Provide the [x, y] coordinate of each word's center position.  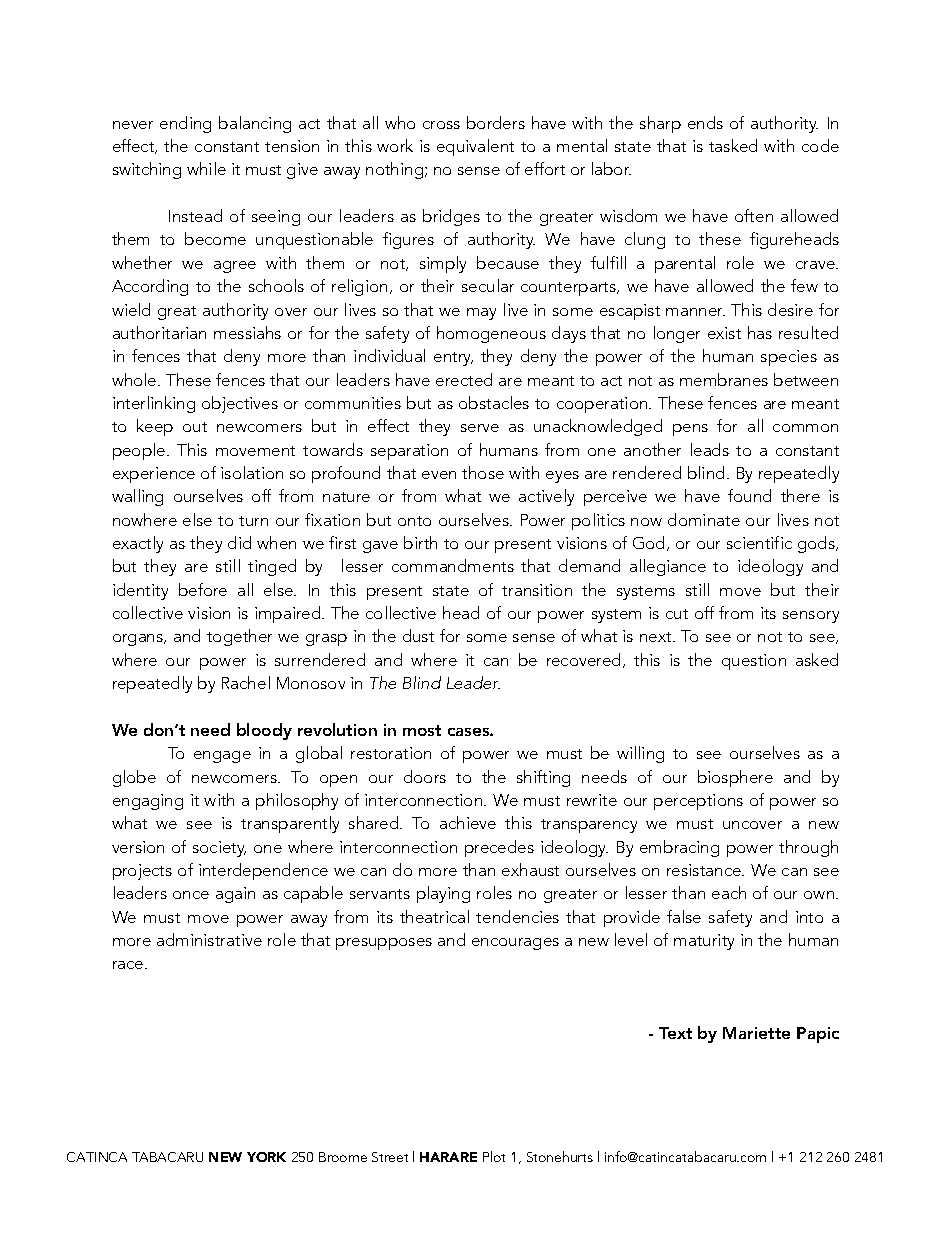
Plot [494, 1156]
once [191, 895]
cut [677, 614]
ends [705, 122]
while [206, 168]
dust [418, 635]
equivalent [475, 147]
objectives [240, 404]
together [239, 637]
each [729, 892]
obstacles [494, 402]
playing [443, 894]
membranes [724, 379]
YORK [266, 1157]
